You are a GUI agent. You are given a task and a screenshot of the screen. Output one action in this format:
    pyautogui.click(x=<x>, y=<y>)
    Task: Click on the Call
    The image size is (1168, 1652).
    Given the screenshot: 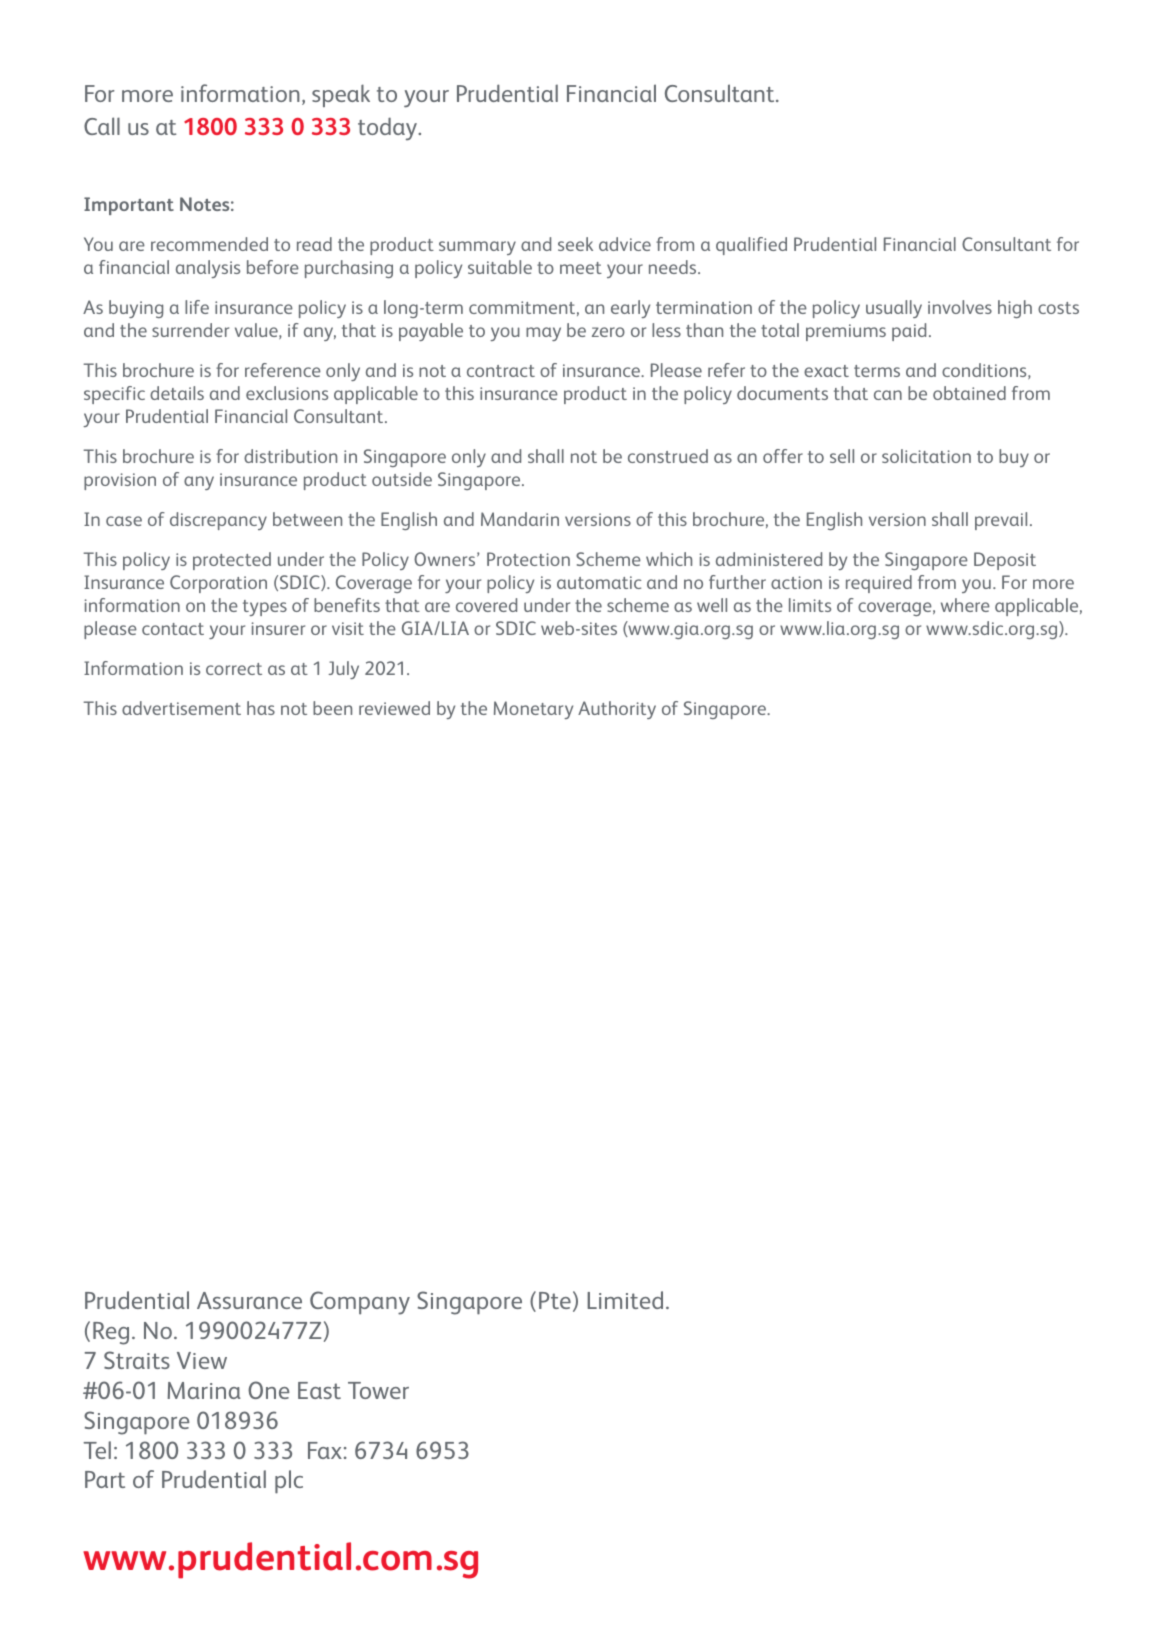 What is the action you would take?
    pyautogui.click(x=102, y=126)
